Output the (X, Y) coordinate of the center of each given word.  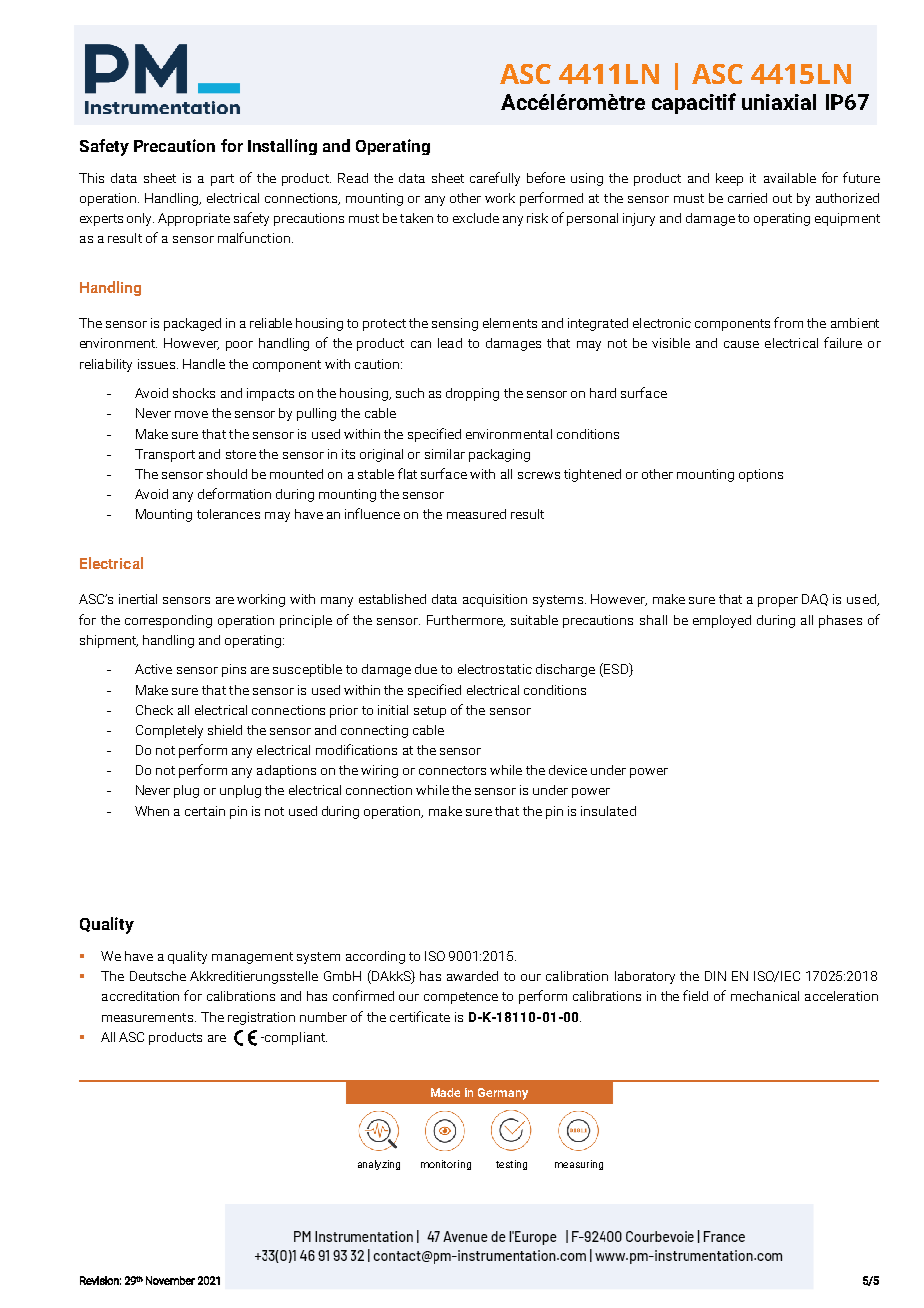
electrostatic (495, 669)
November (170, 1280)
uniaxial (779, 102)
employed (722, 621)
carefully (495, 179)
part (222, 180)
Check (154, 710)
